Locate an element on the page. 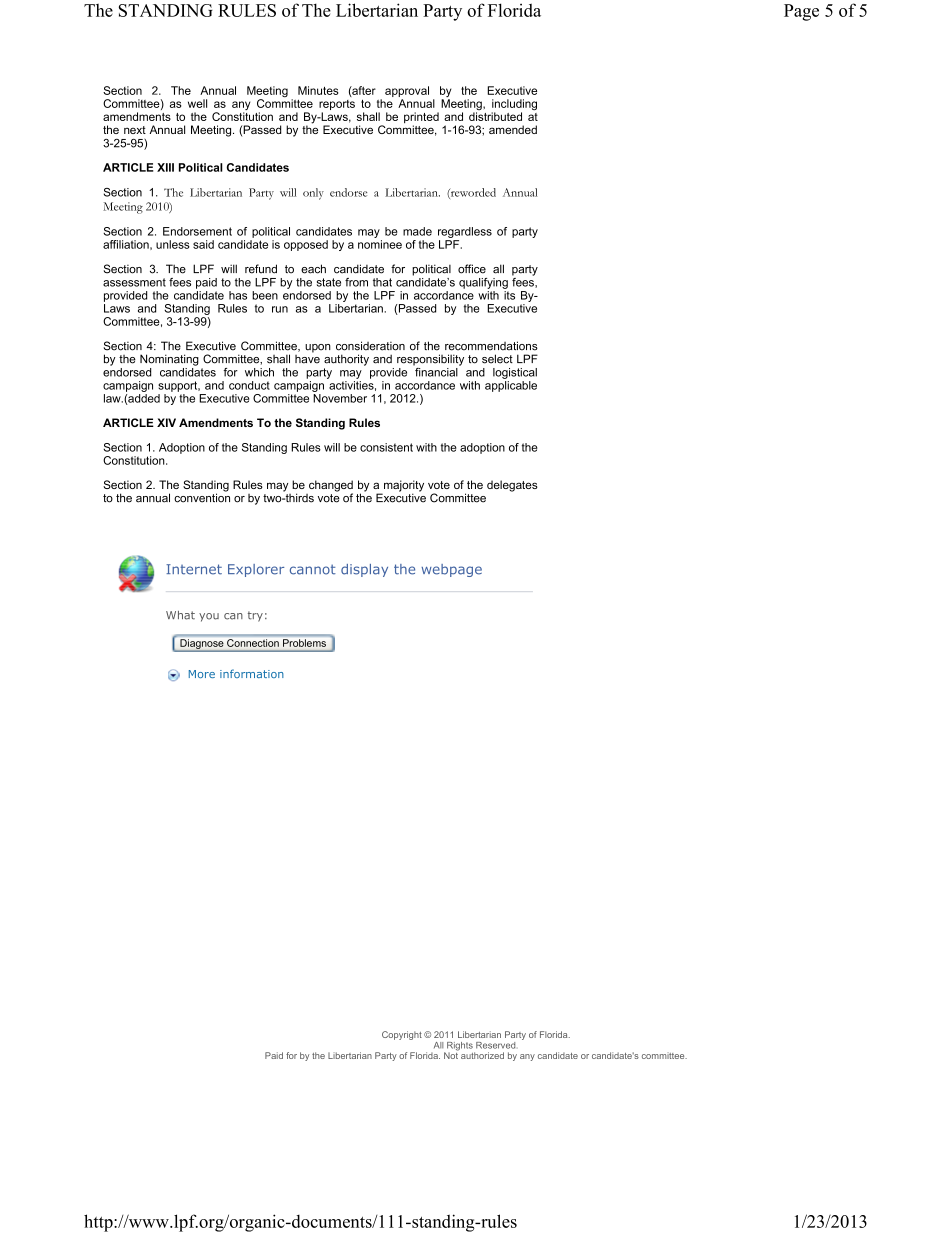 This page has width=952, height=1233. Minutes is located at coordinates (318, 90).
